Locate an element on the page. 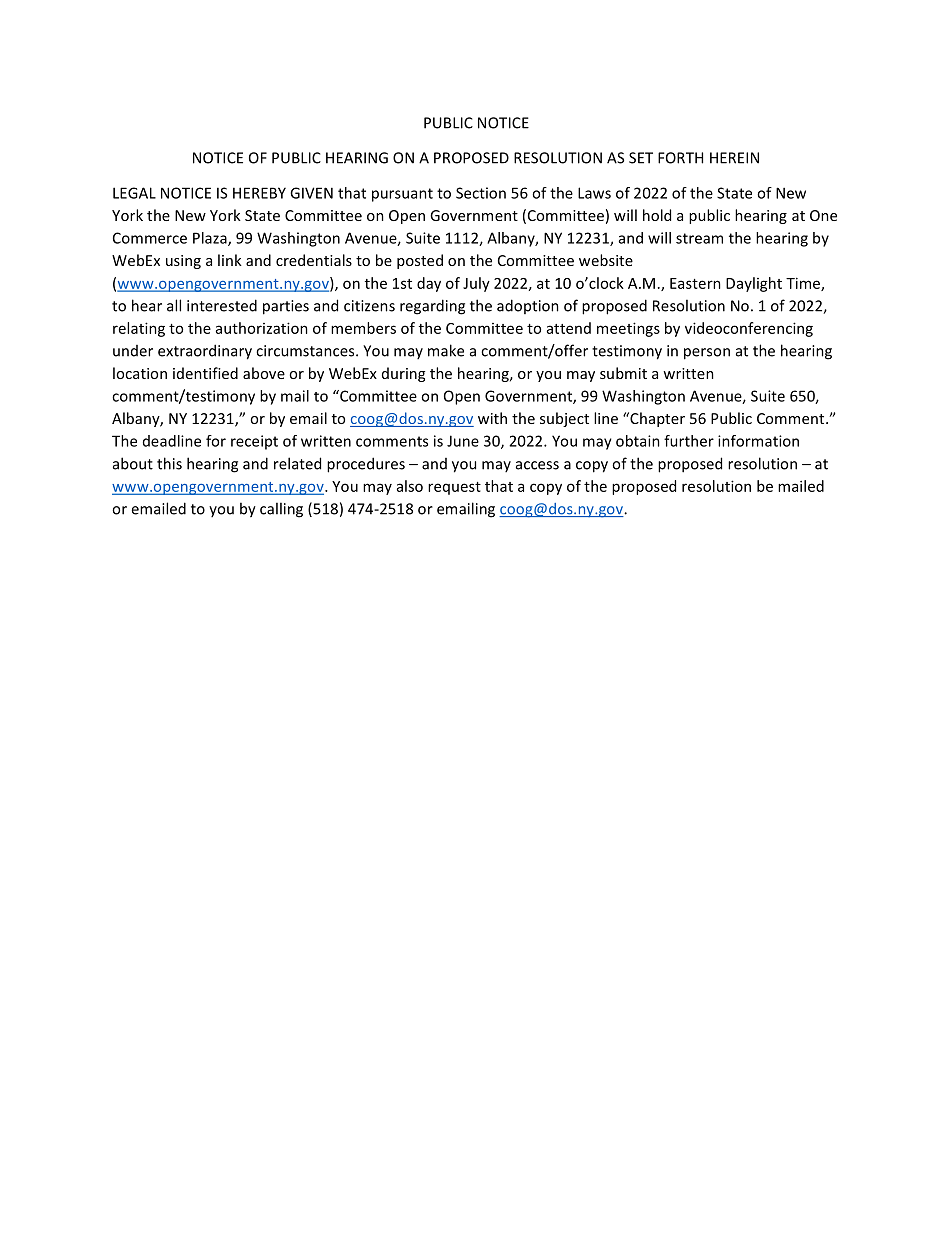  July is located at coordinates (476, 284).
